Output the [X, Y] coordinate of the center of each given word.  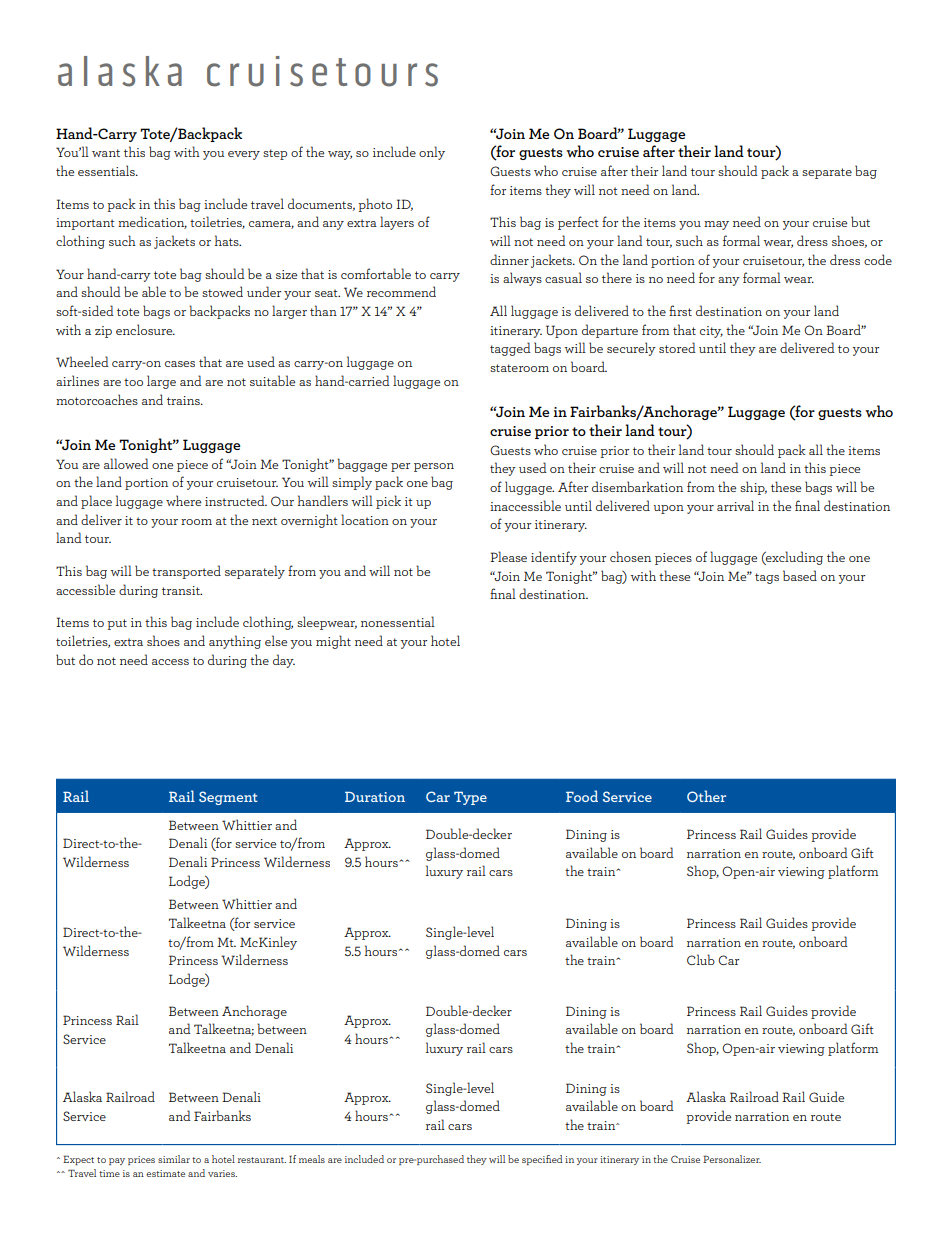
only [432, 153]
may [716, 225]
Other [706, 796]
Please [508, 556]
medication [152, 222]
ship [753, 488]
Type [470, 798]
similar [174, 1159]
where [183, 500]
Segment [228, 798]
